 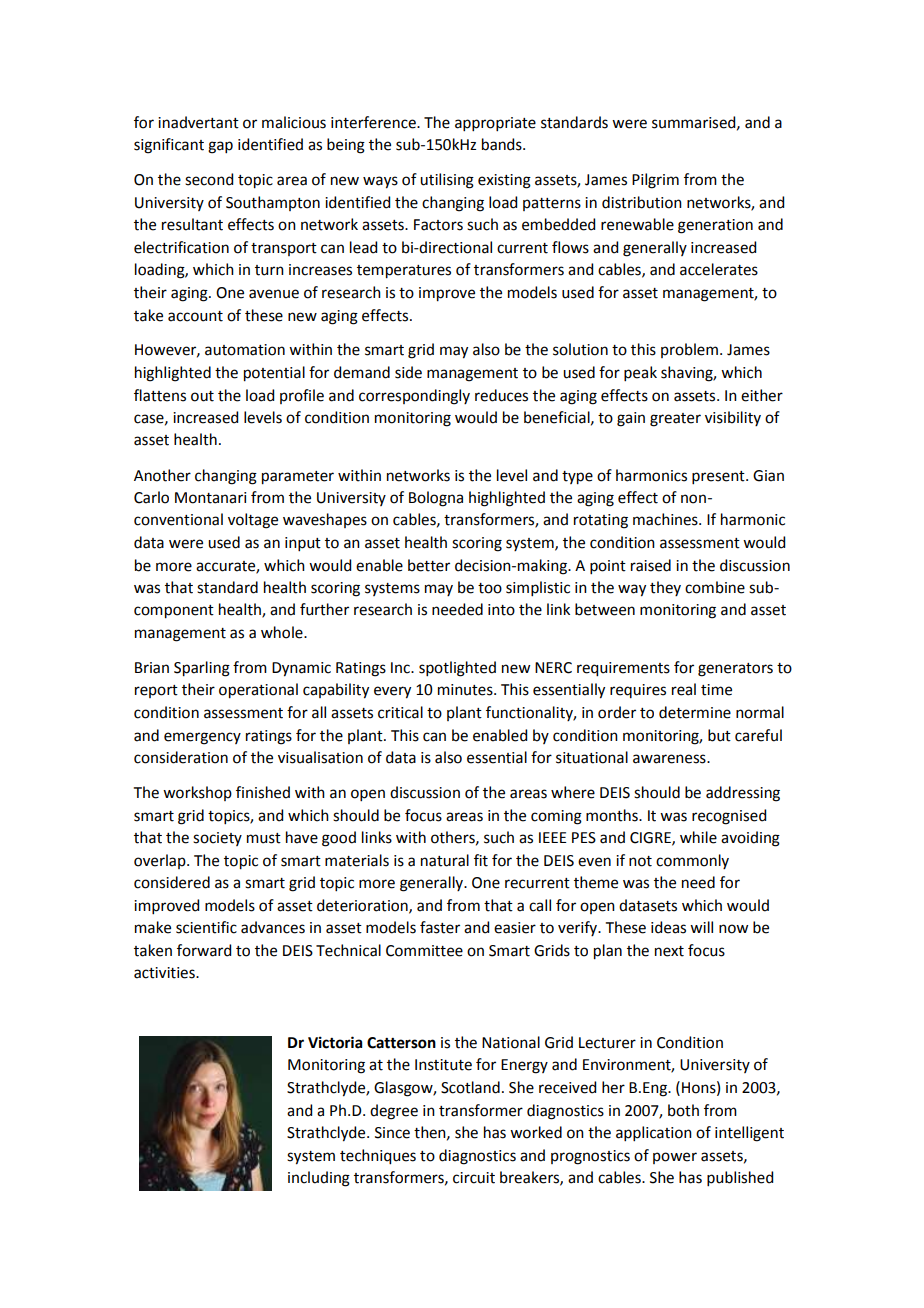 What do you see at coordinates (684, 689) in the page?
I see `real` at bounding box center [684, 689].
